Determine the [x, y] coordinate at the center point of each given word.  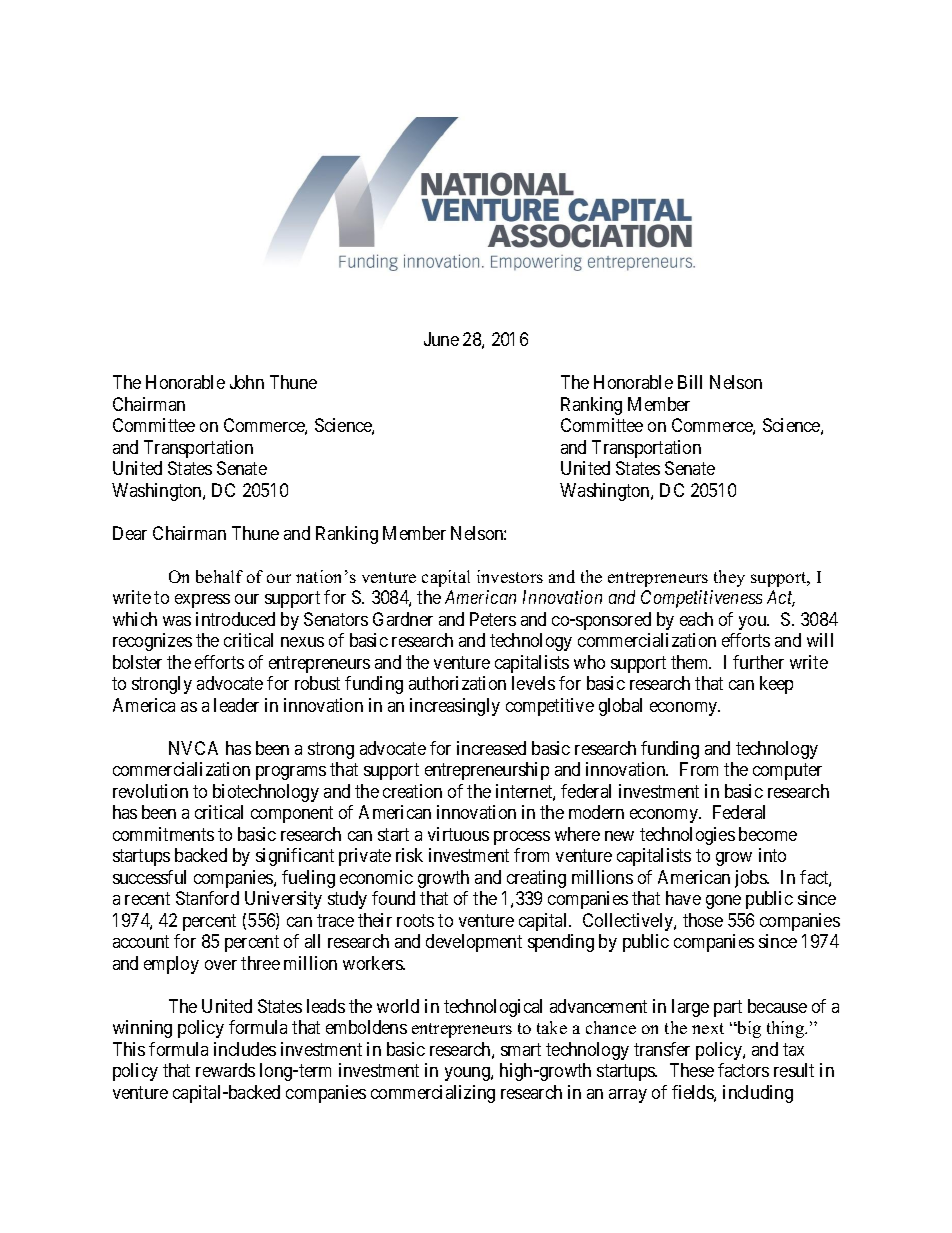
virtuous [458, 834]
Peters [493, 619]
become [768, 834]
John [247, 382]
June [441, 339]
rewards [225, 1070]
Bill [690, 382]
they [729, 578]
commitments [163, 834]
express [202, 601]
